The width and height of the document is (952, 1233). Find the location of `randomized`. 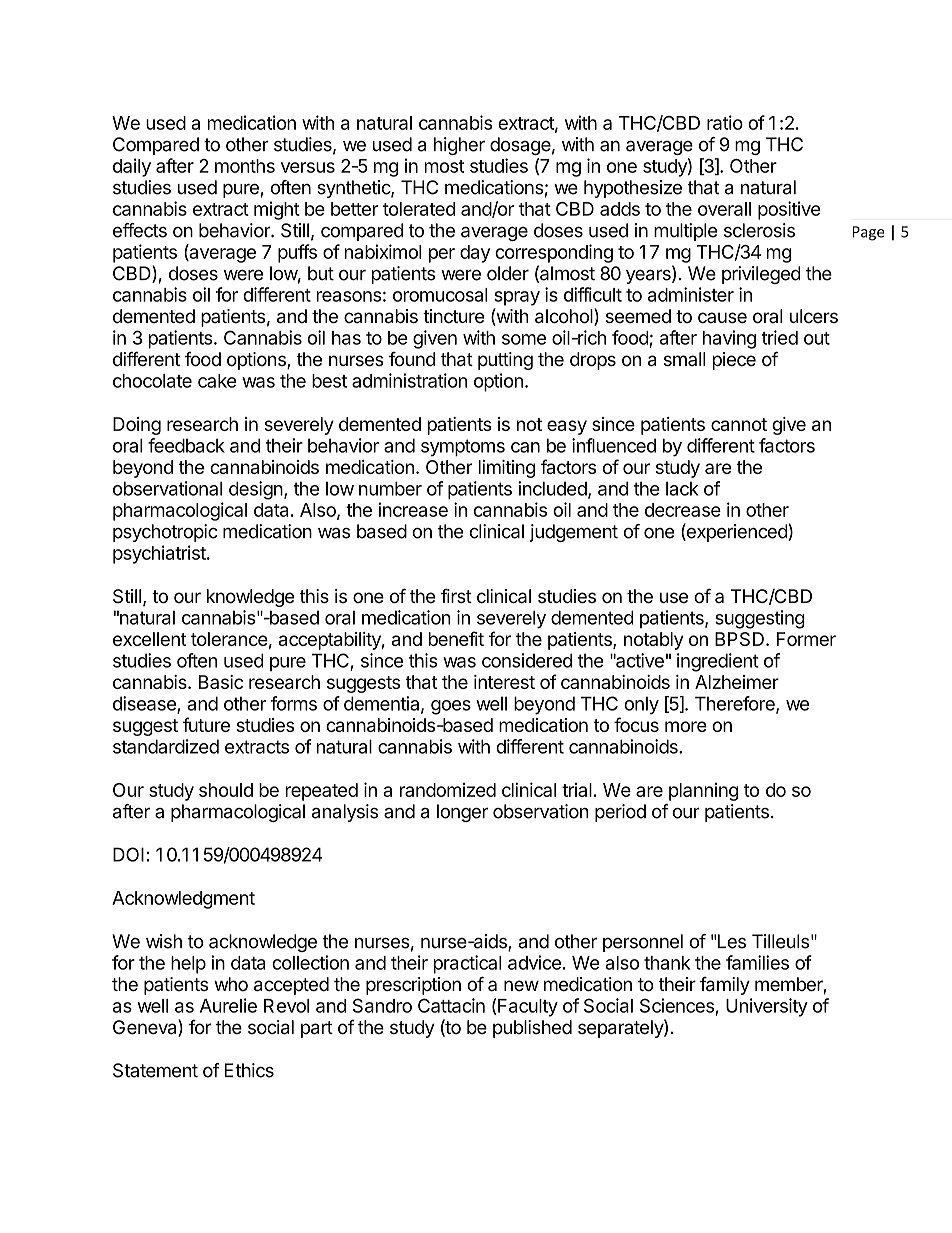

randomized is located at coordinates (448, 790).
